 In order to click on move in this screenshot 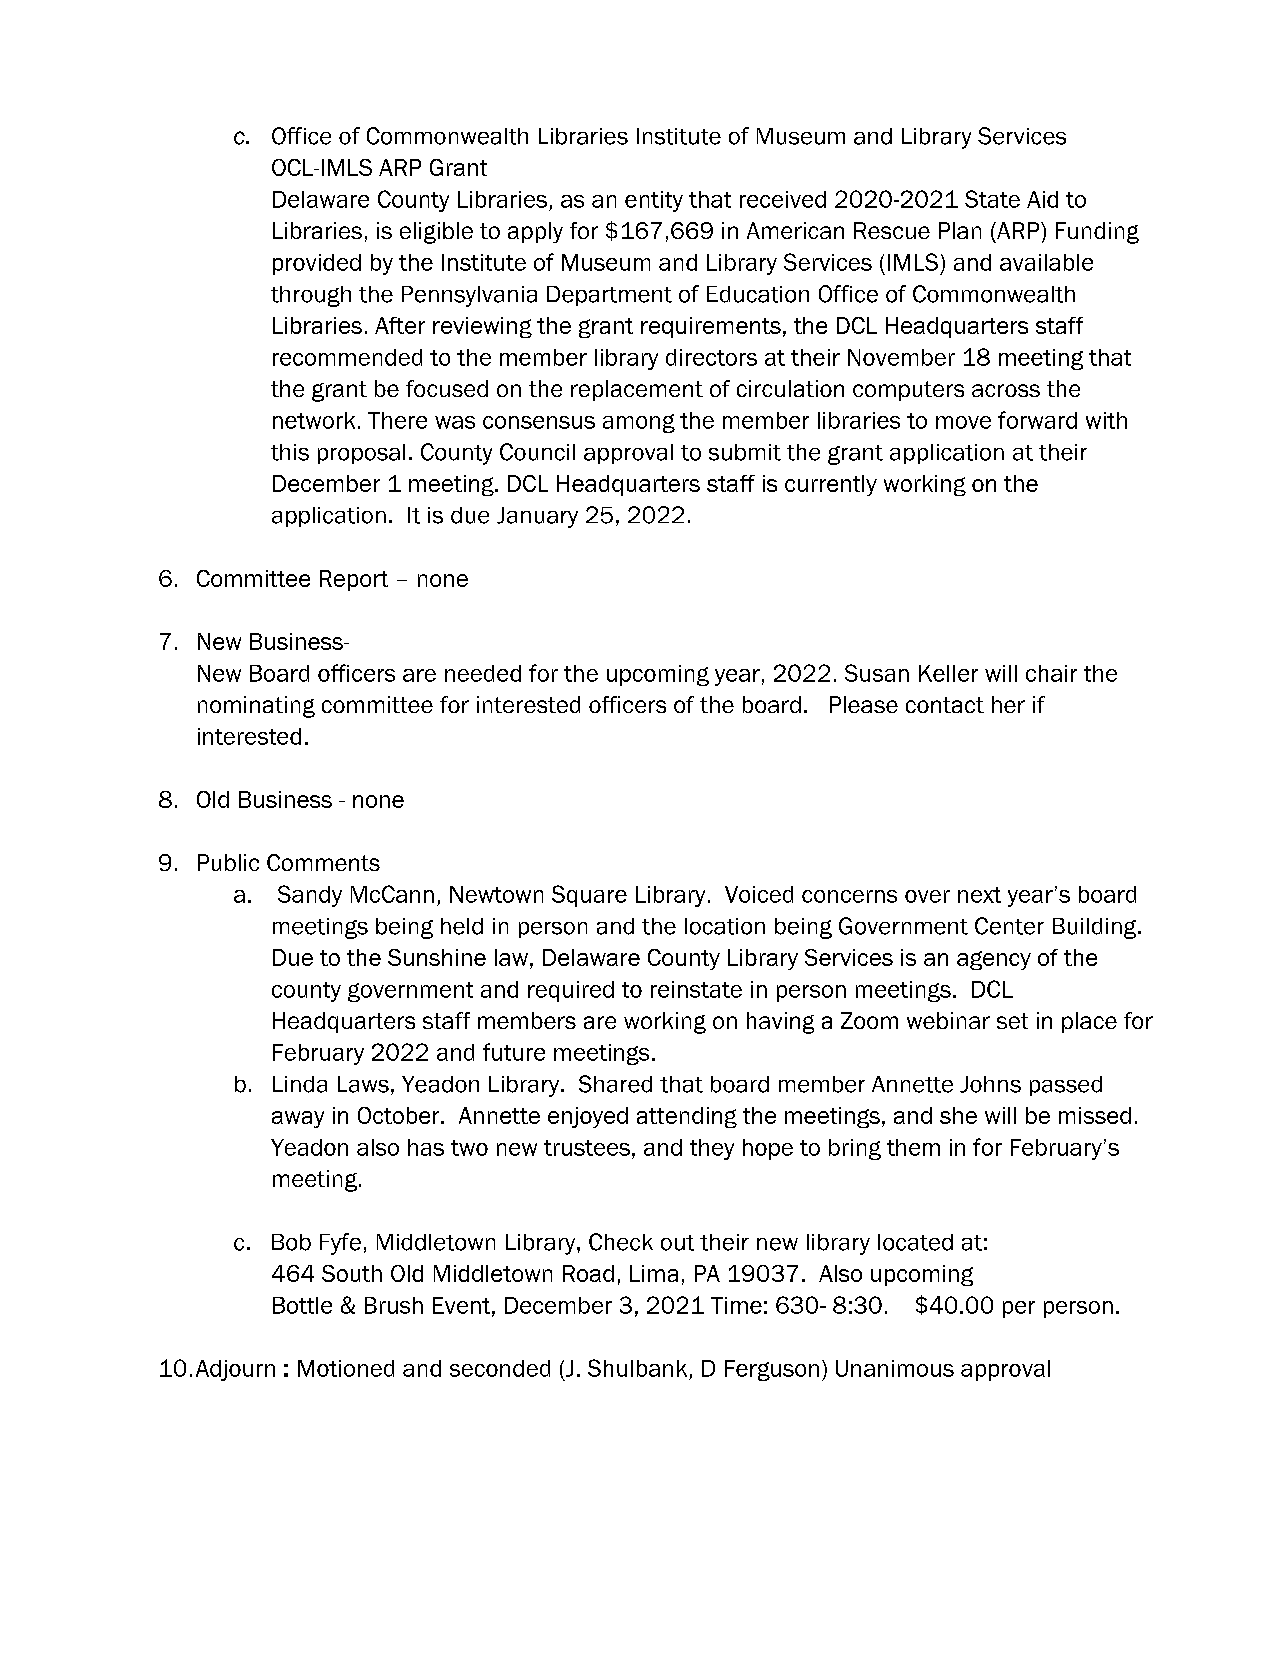, I will do `click(963, 422)`.
